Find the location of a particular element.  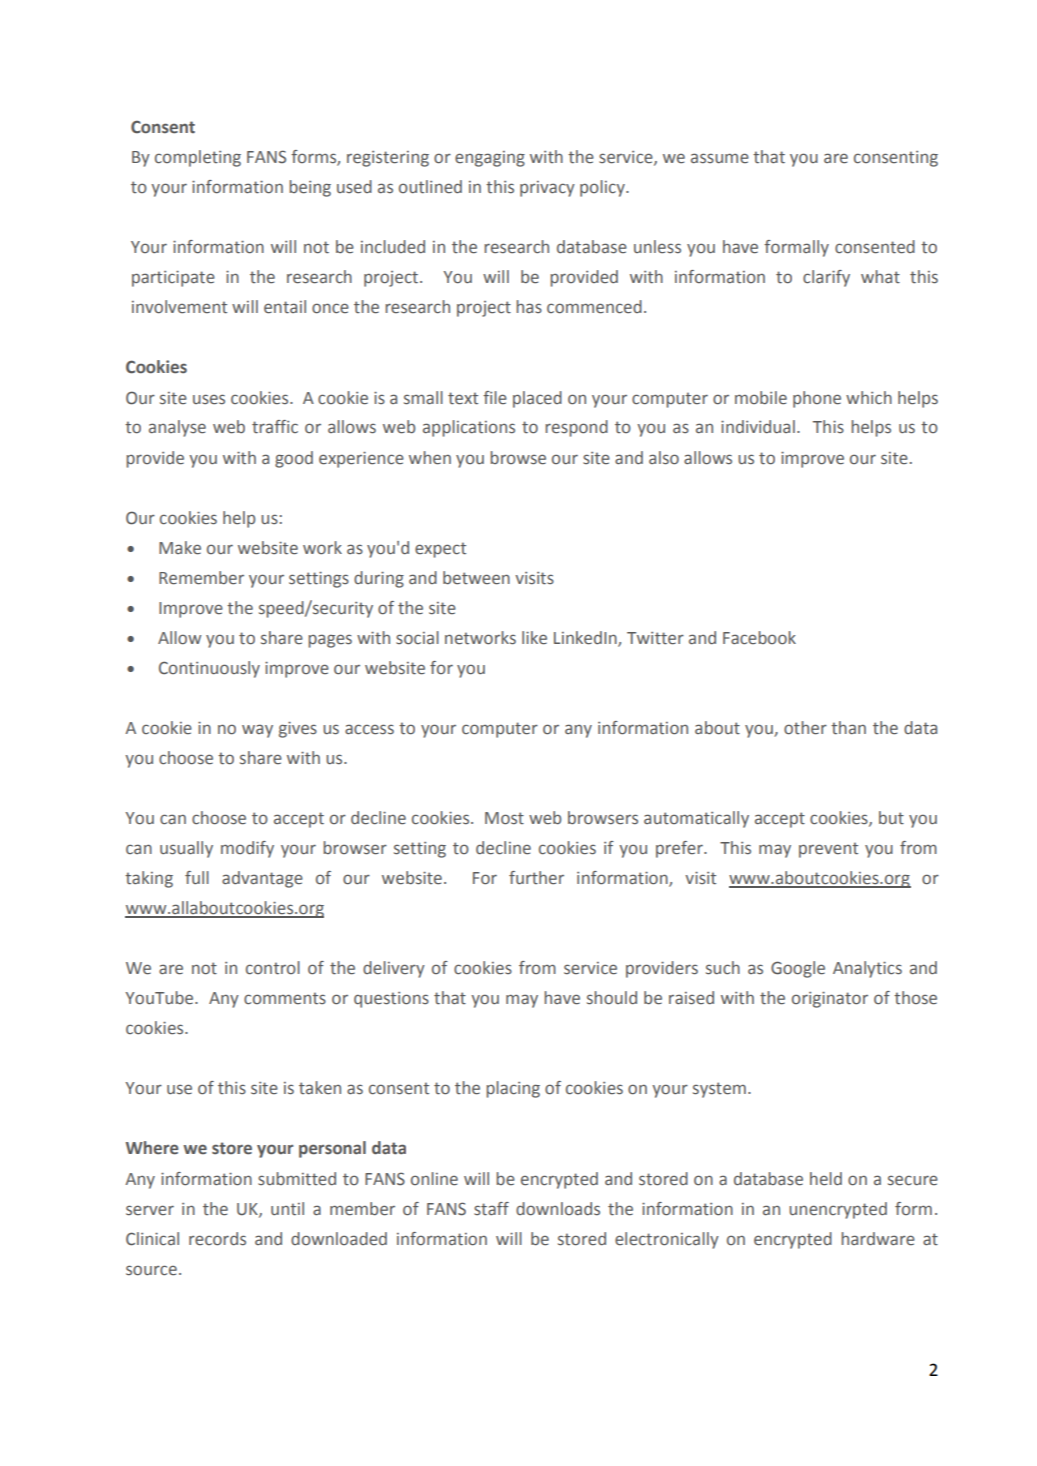

Google is located at coordinates (798, 969).
